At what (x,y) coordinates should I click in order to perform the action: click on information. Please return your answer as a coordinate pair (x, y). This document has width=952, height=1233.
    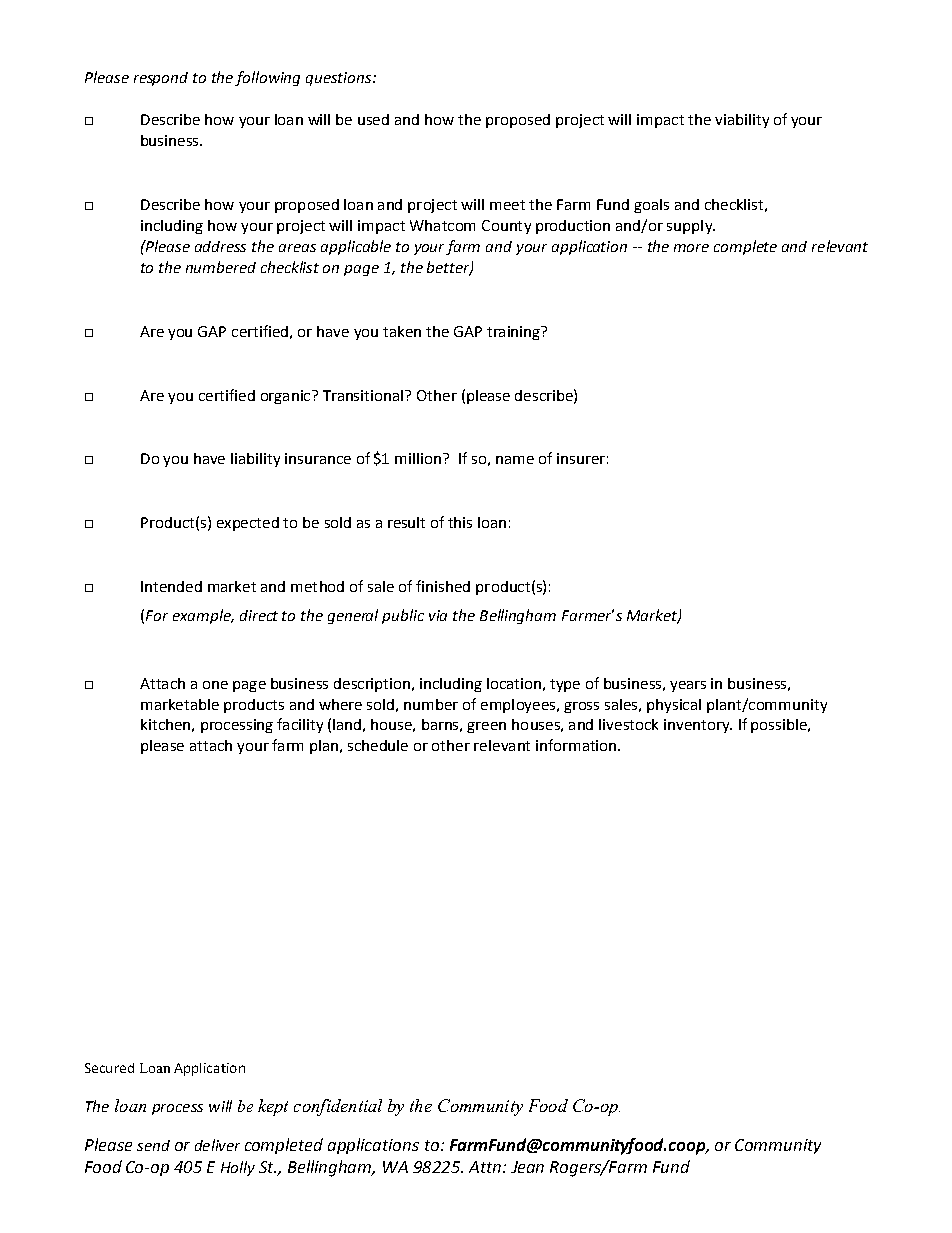
    Looking at the image, I should click on (577, 745).
